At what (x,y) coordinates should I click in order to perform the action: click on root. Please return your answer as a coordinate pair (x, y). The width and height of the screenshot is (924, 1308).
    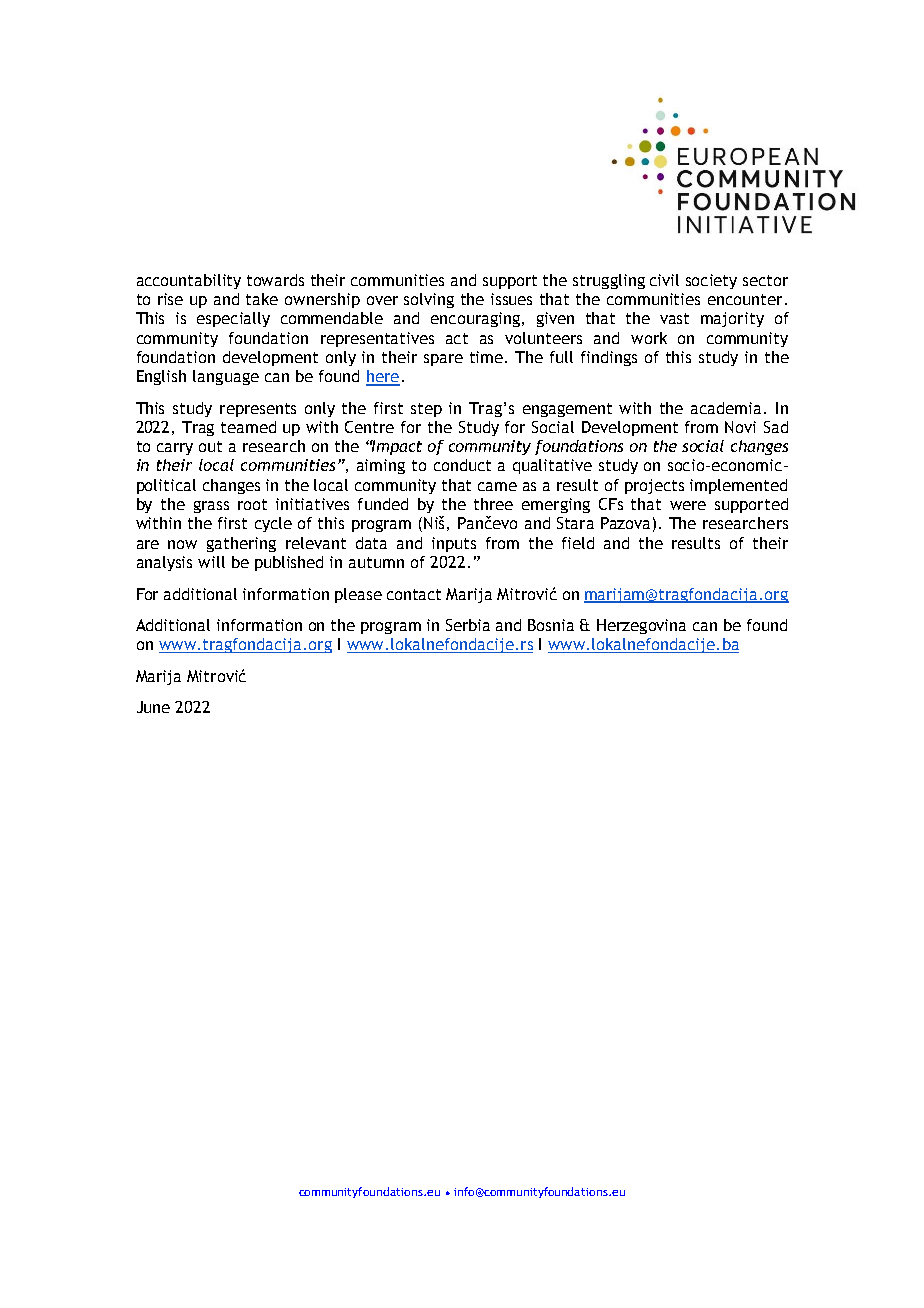
    Looking at the image, I should click on (252, 504).
